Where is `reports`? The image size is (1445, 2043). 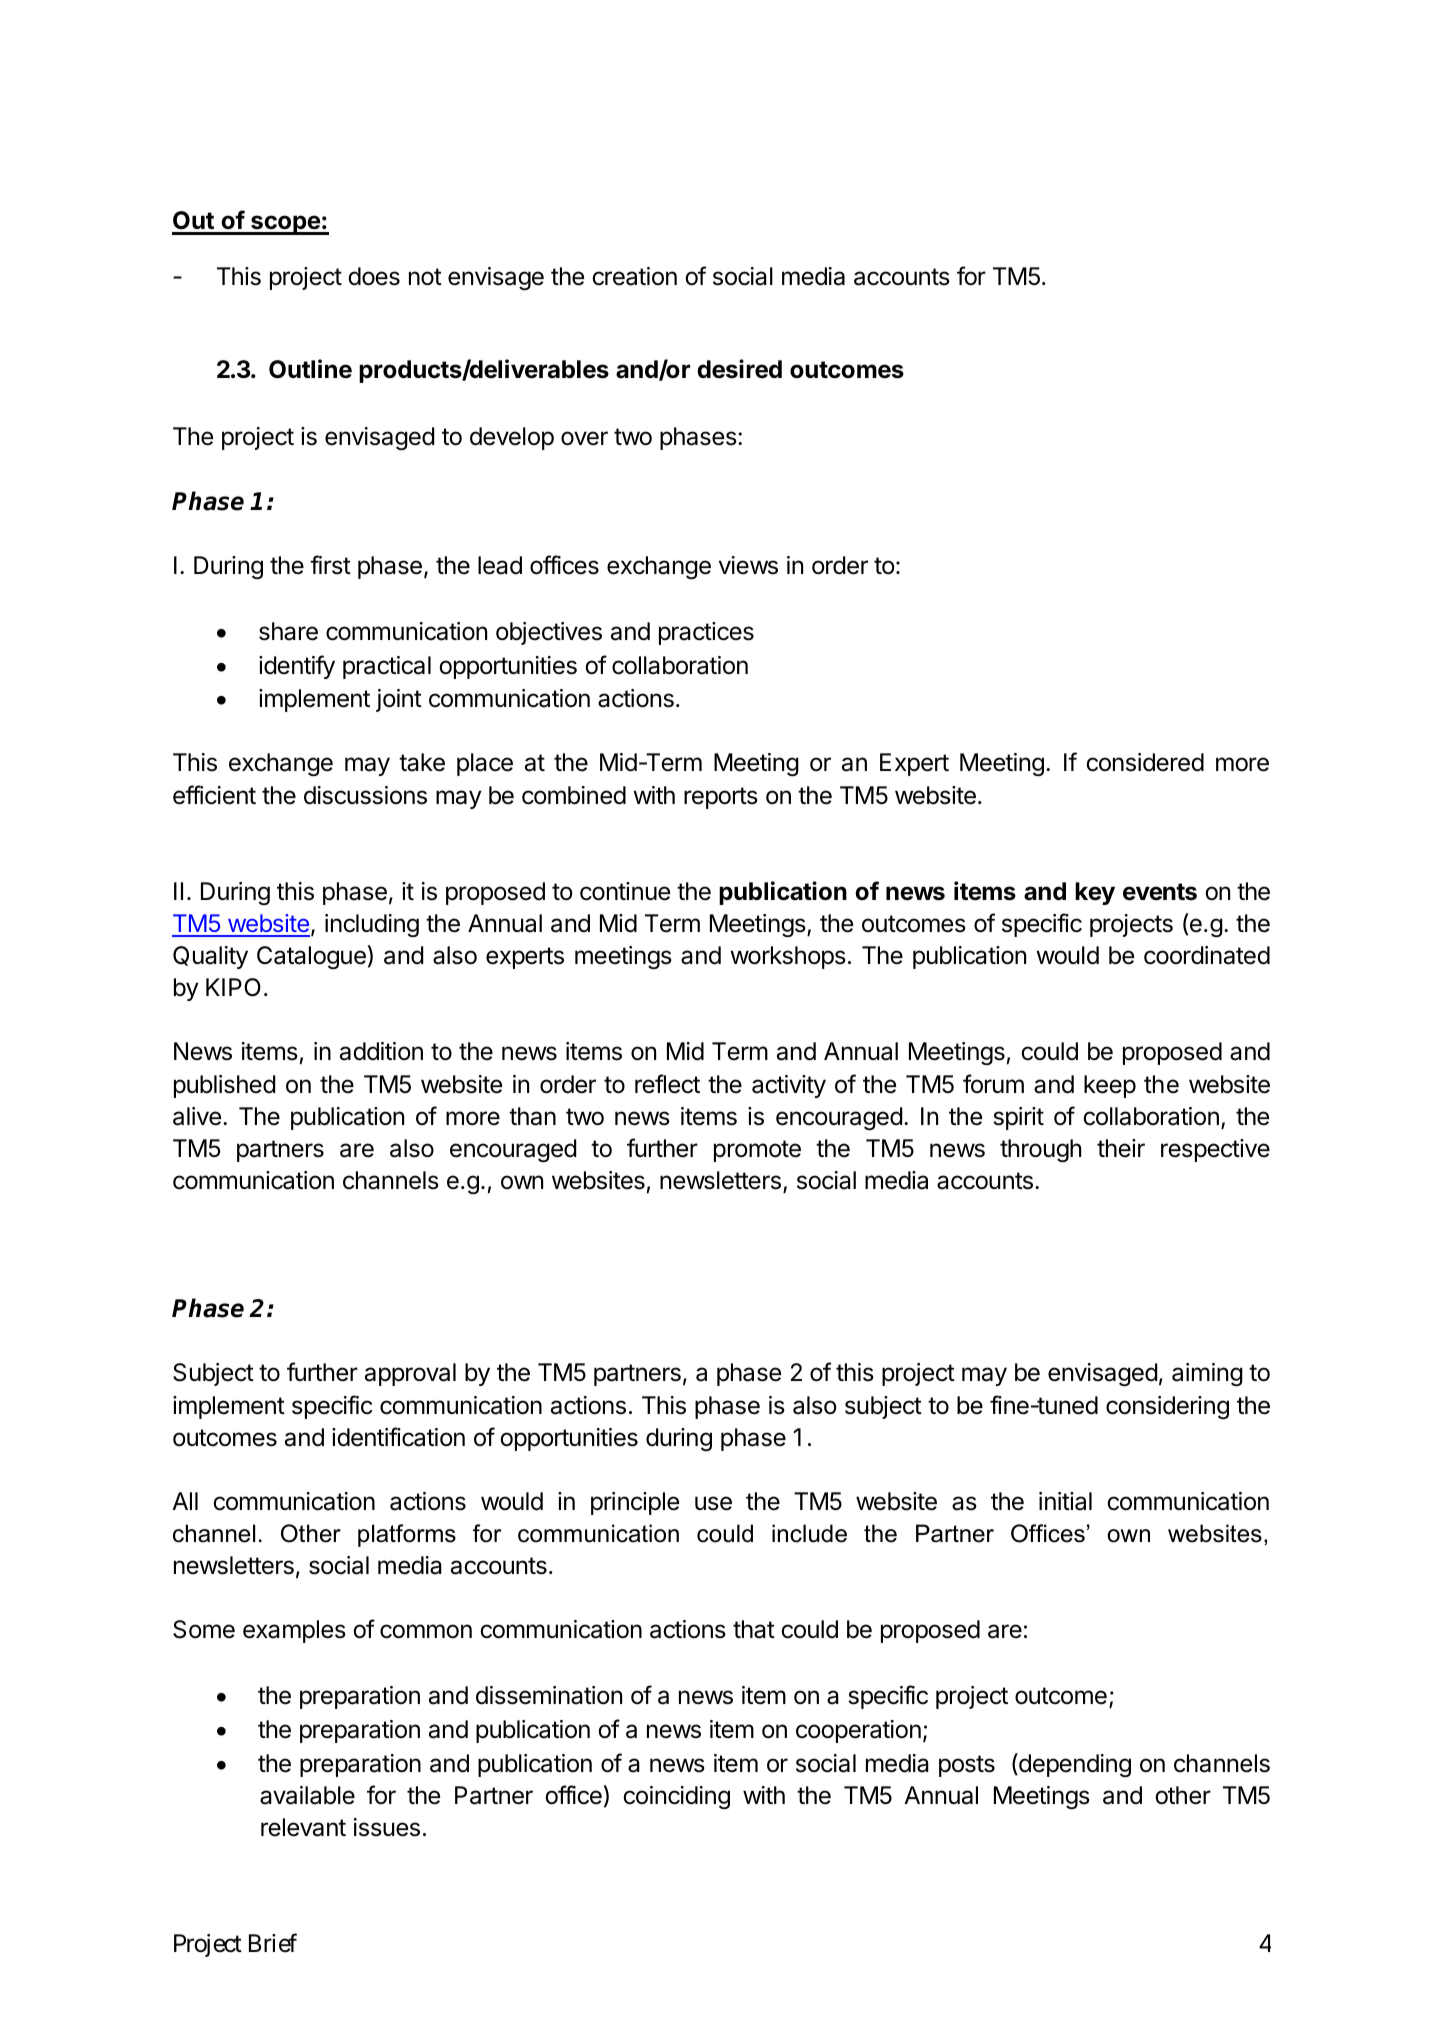
reports is located at coordinates (721, 798).
